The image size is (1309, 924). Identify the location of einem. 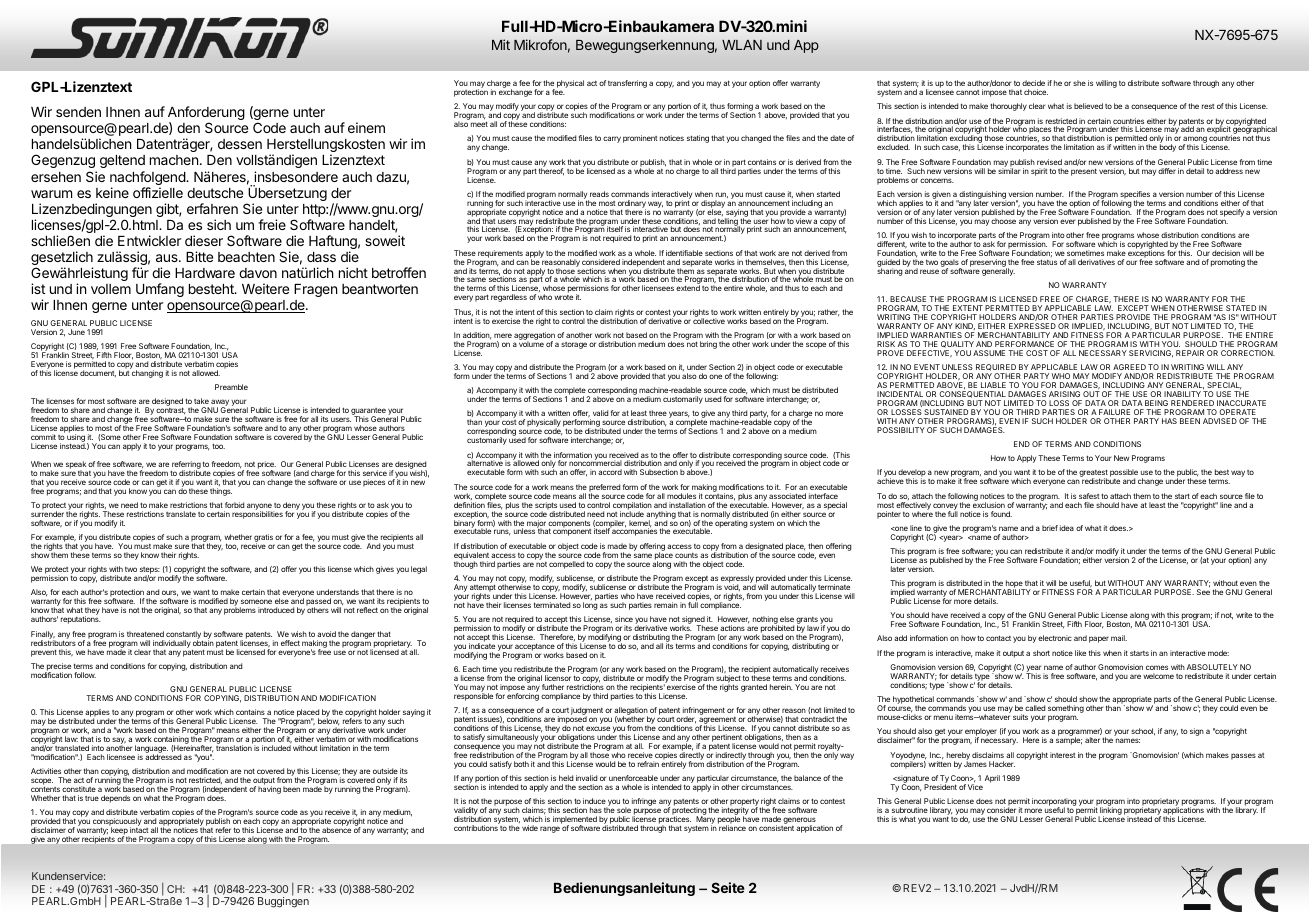
(366, 127).
